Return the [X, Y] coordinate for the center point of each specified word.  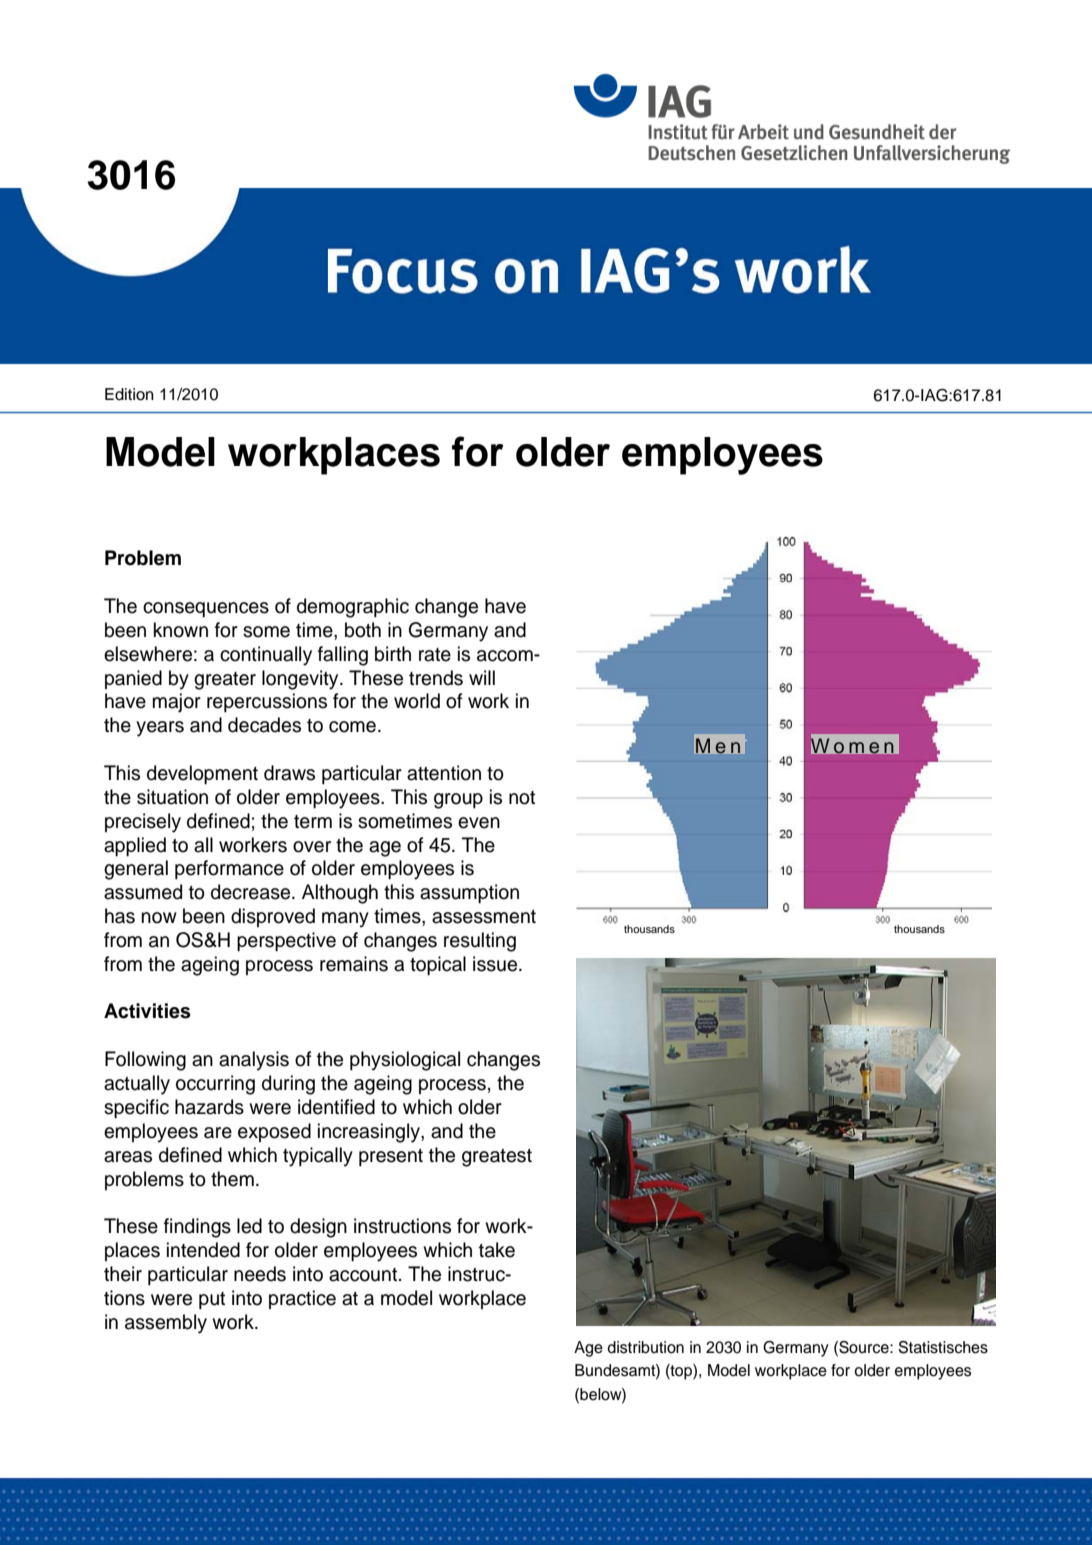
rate [435, 655]
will [482, 677]
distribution [645, 1347]
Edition [129, 394]
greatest [497, 1158]
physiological [405, 1061]
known [181, 630]
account [363, 1275]
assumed [143, 892]
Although [340, 894]
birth [393, 654]
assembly [166, 1324]
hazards [209, 1107]
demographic [353, 608]
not [522, 798]
